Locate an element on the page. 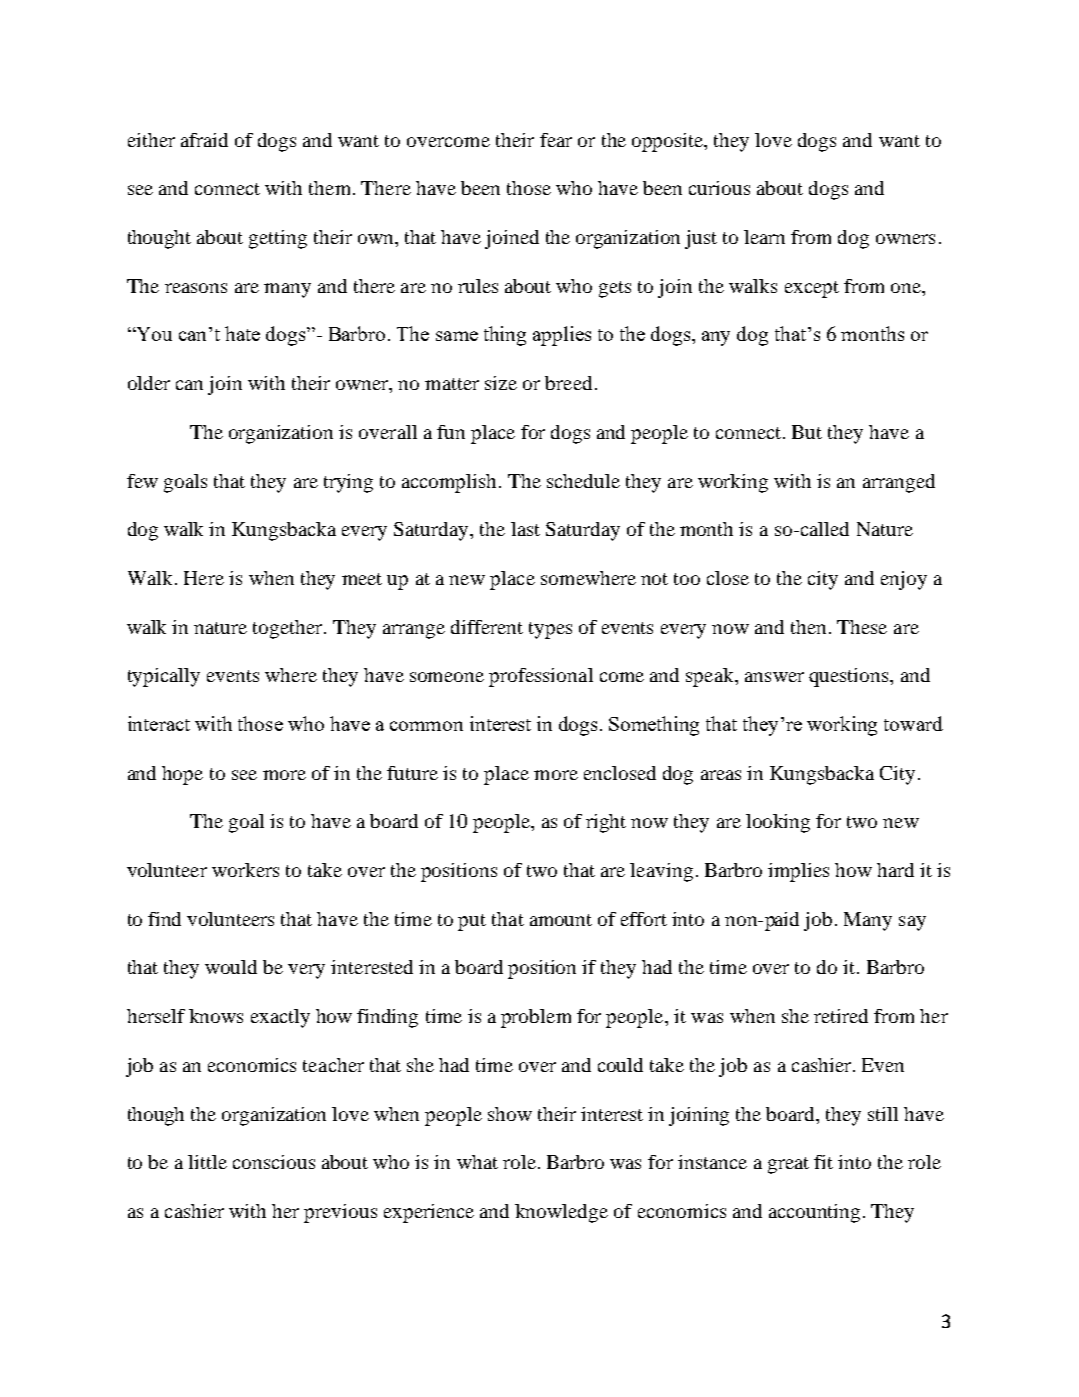 The image size is (1079, 1397). professional is located at coordinates (541, 677).
